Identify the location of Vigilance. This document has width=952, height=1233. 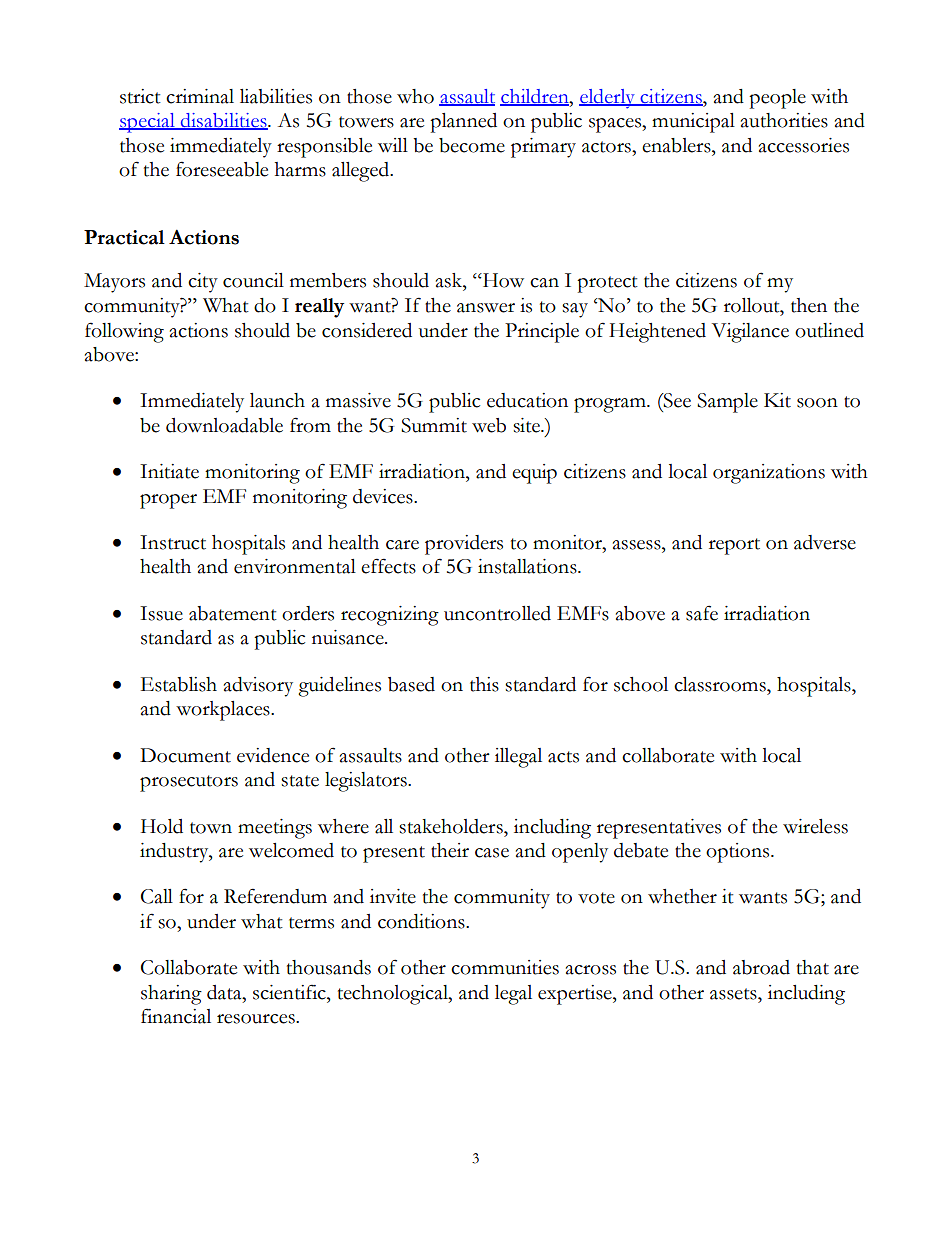
(750, 333).
